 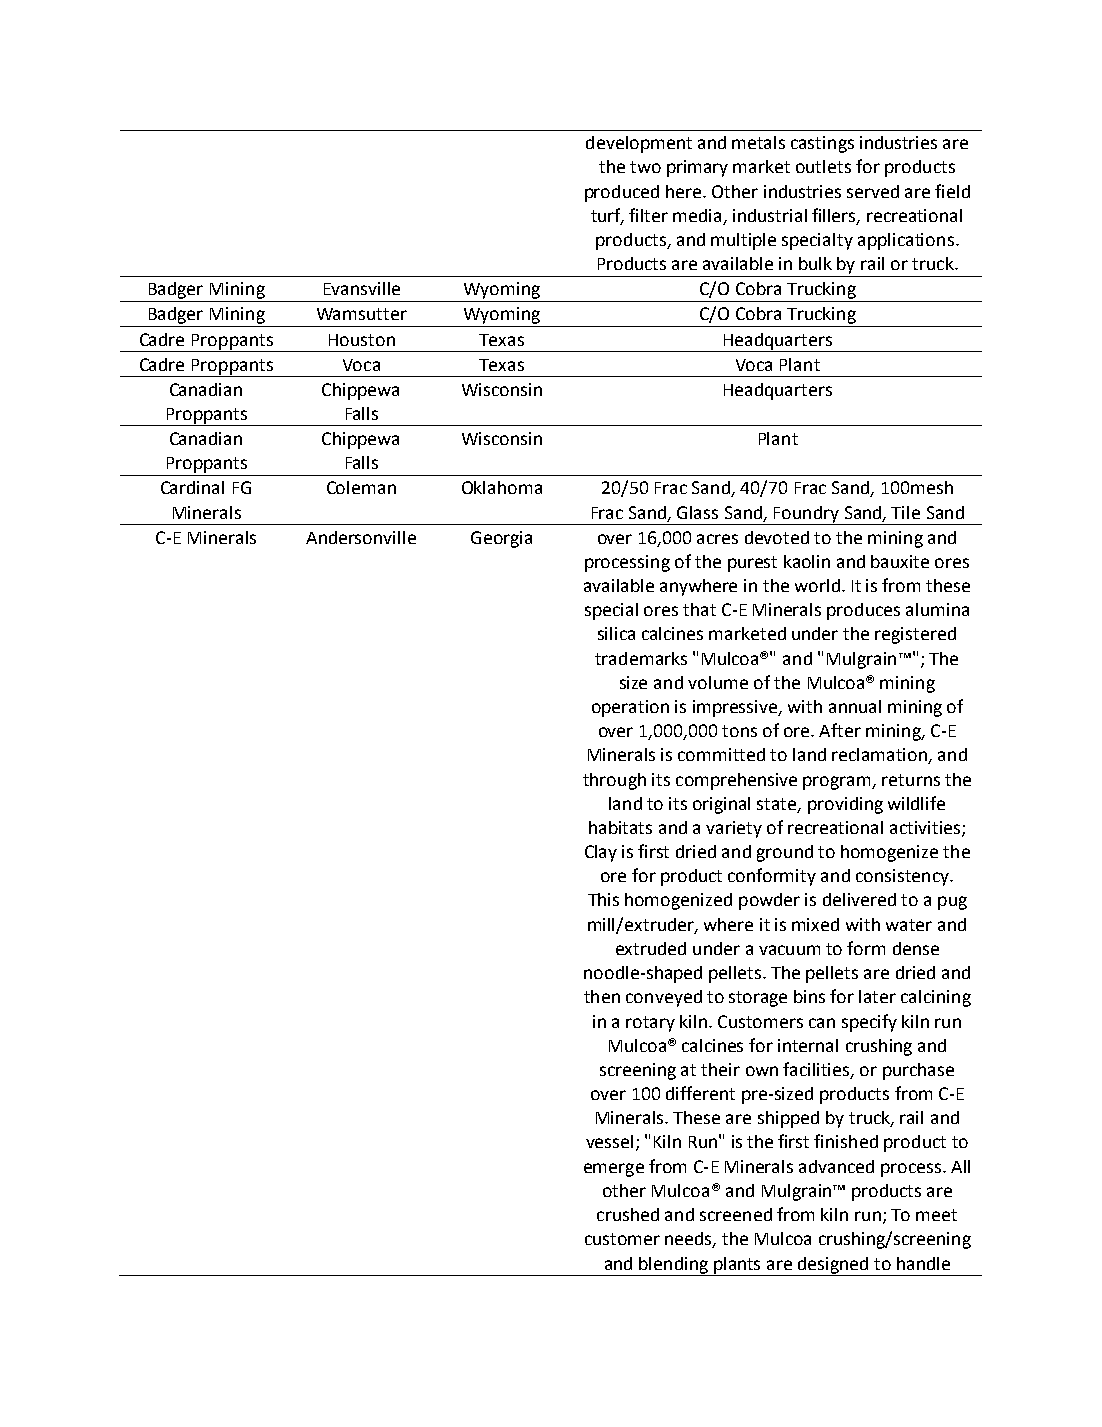 What do you see at coordinates (651, 948) in the image?
I see `extruded` at bounding box center [651, 948].
